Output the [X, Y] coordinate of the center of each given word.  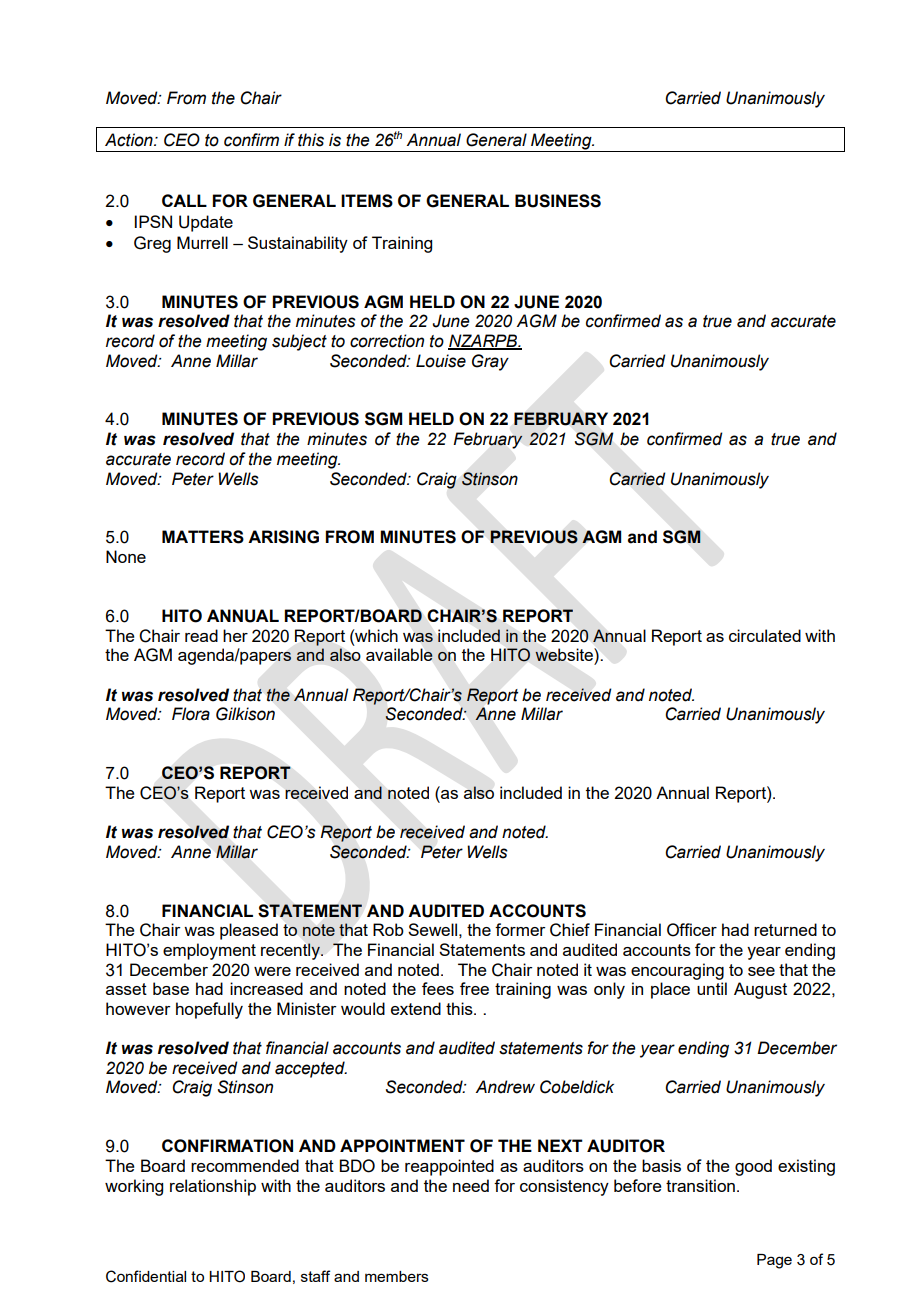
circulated [765, 635]
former [520, 929]
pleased [249, 931]
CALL [184, 200]
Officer [692, 930]
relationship [213, 1187]
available [399, 654]
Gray [490, 362]
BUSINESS [558, 201]
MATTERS [203, 537]
